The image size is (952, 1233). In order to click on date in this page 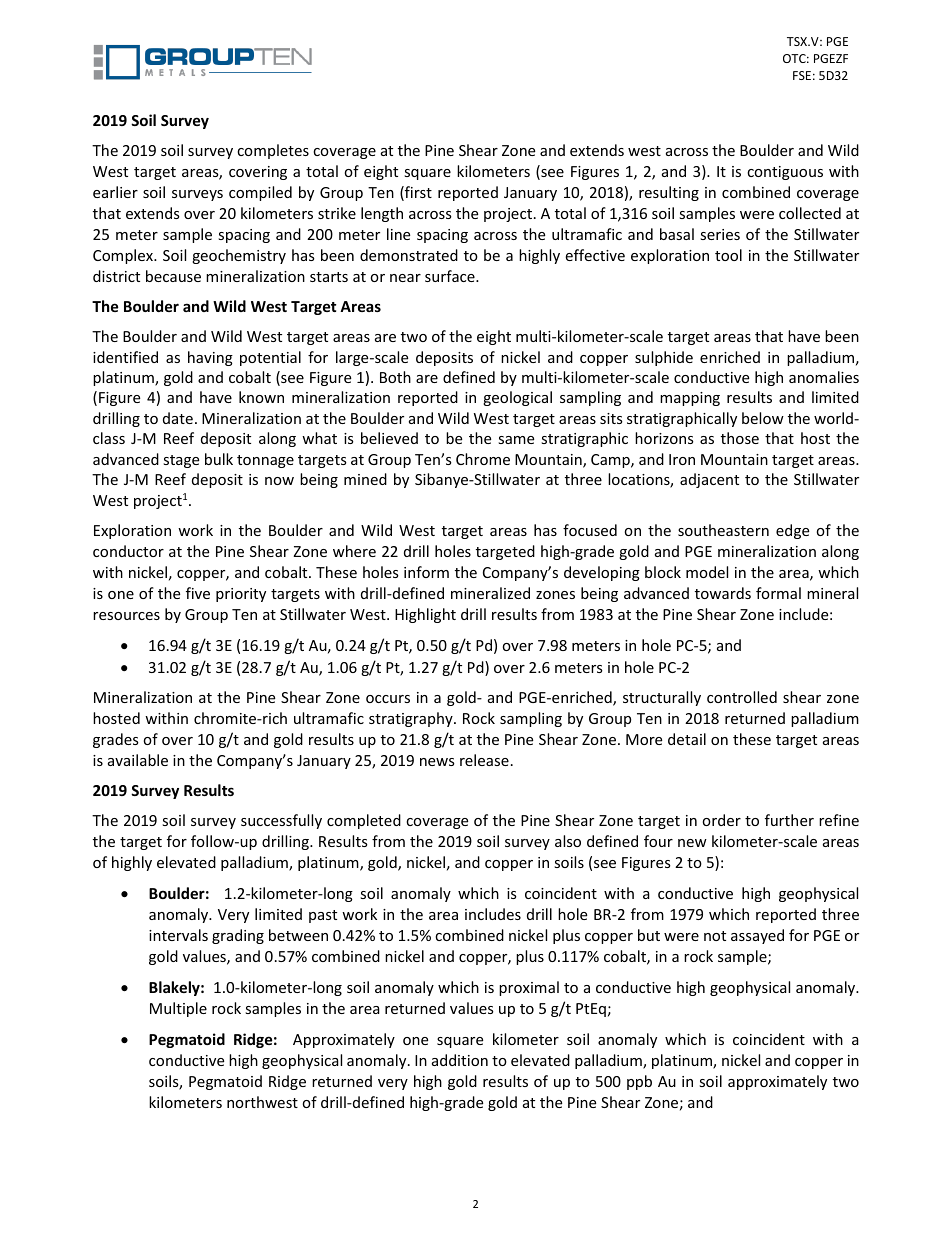, I will do `click(178, 418)`.
